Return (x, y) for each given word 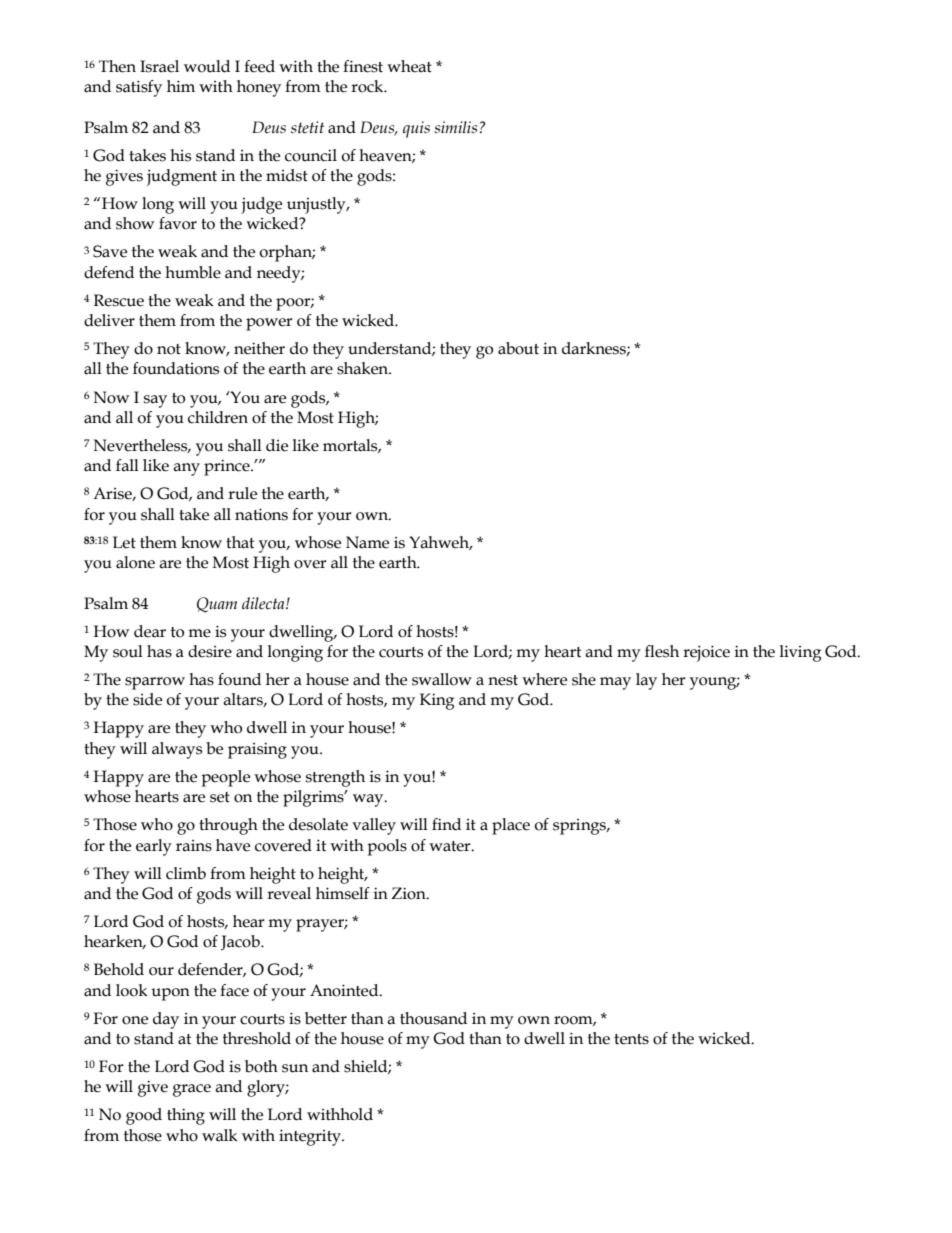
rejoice (706, 653)
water (451, 846)
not (169, 349)
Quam (217, 605)
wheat (409, 66)
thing (186, 1116)
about (518, 348)
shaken (364, 368)
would (207, 66)
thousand (433, 1018)
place (511, 826)
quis (416, 129)
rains (194, 846)
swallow (442, 679)
